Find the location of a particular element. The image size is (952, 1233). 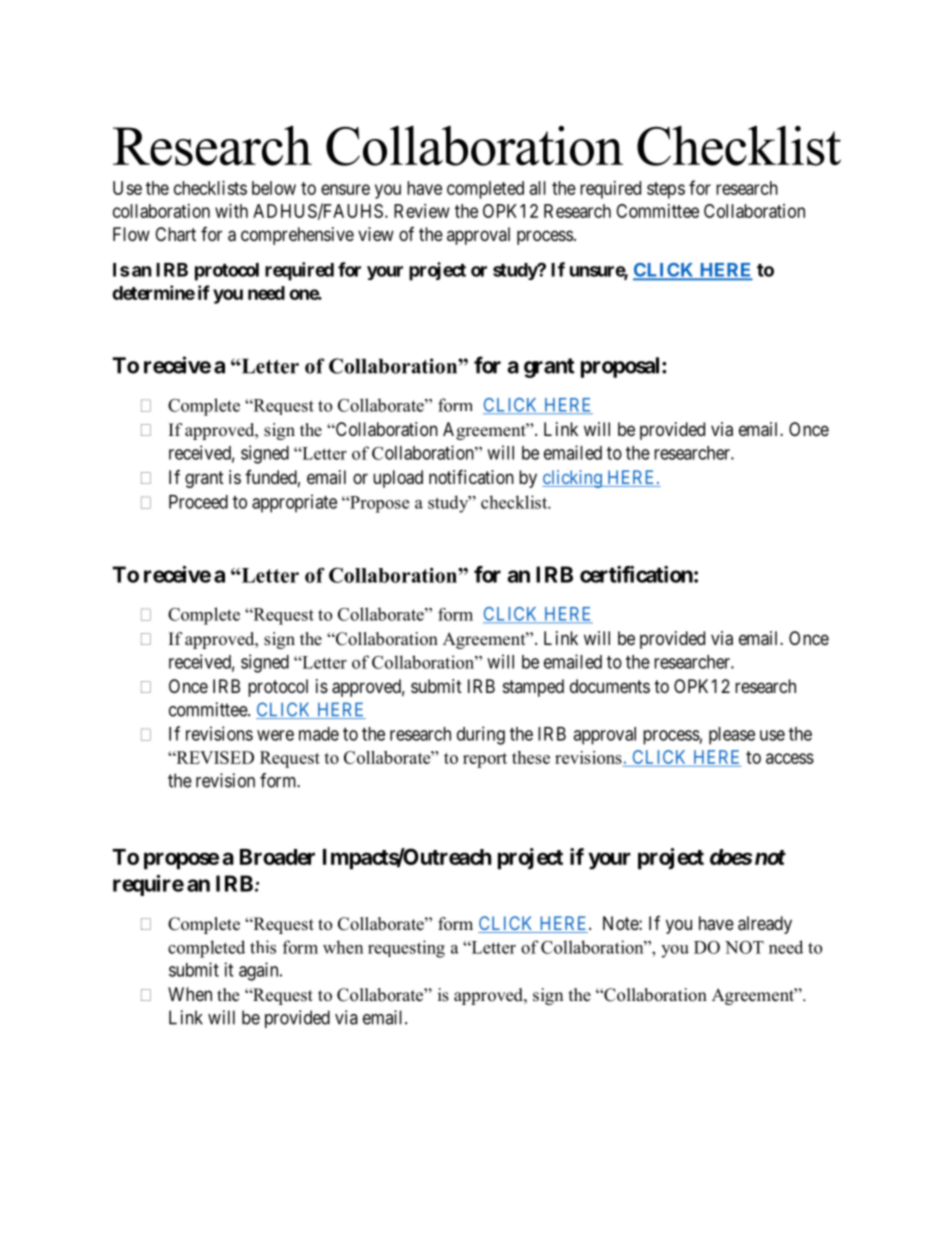

steps is located at coordinates (666, 190).
